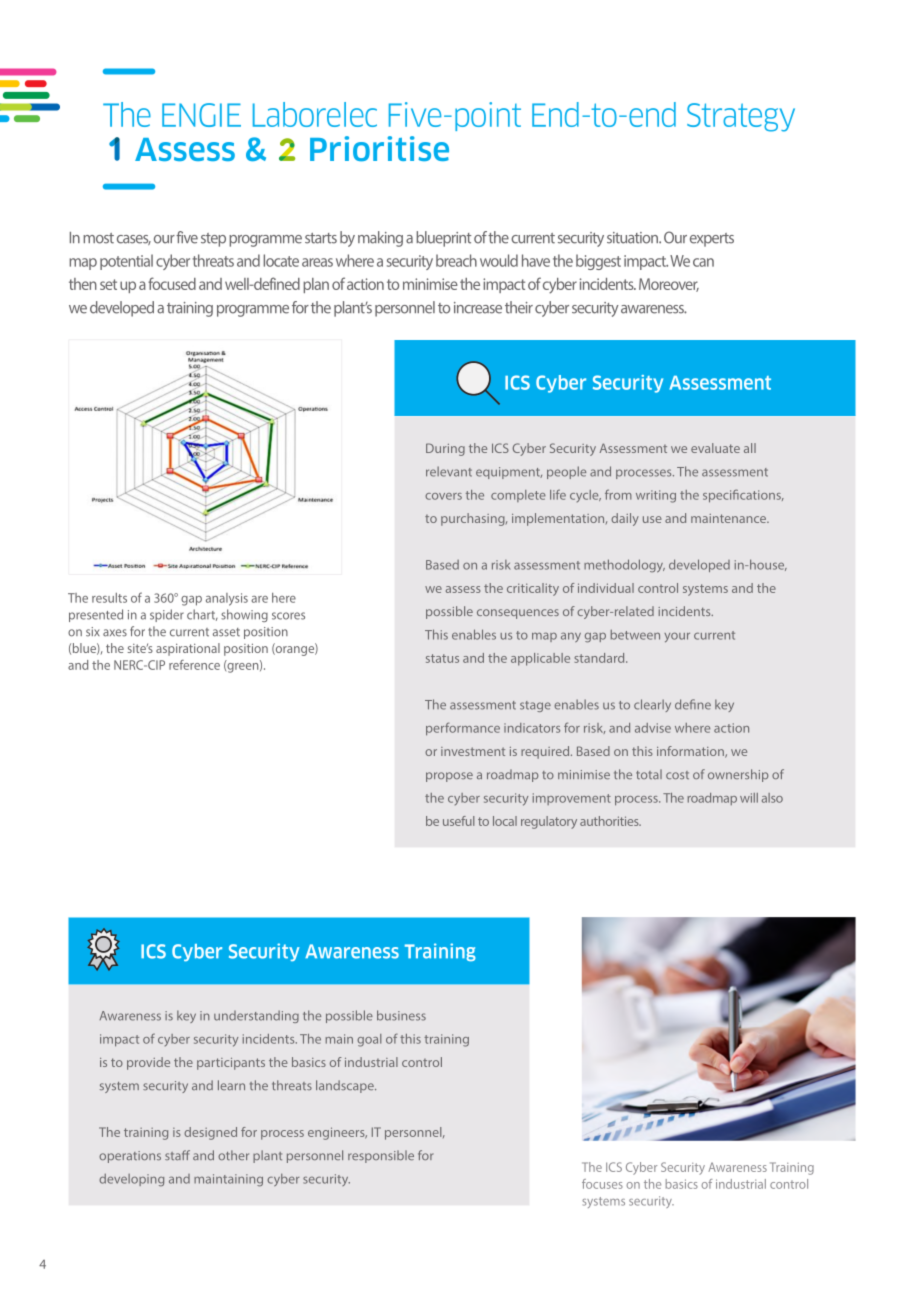 This image has height=1308, width=924. What do you see at coordinates (381, 1156) in the image?
I see `responsible` at bounding box center [381, 1156].
